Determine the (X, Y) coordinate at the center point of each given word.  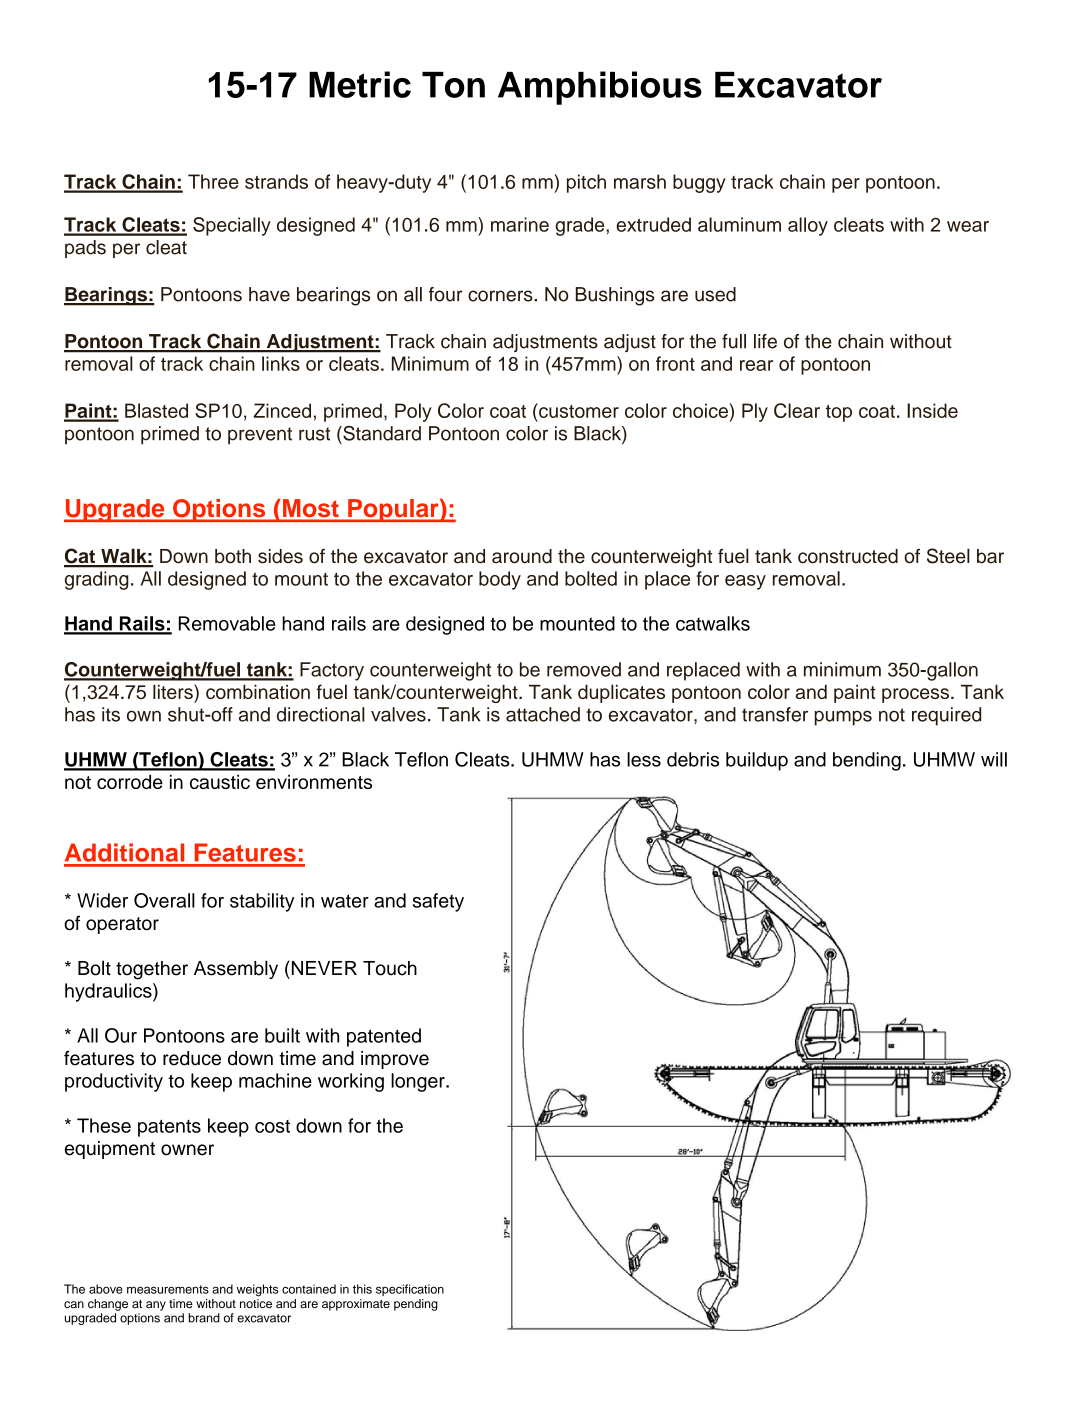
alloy (808, 226)
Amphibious (600, 88)
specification (410, 1290)
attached (543, 714)
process (915, 695)
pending (416, 1305)
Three (213, 181)
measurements (168, 1289)
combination (258, 692)
